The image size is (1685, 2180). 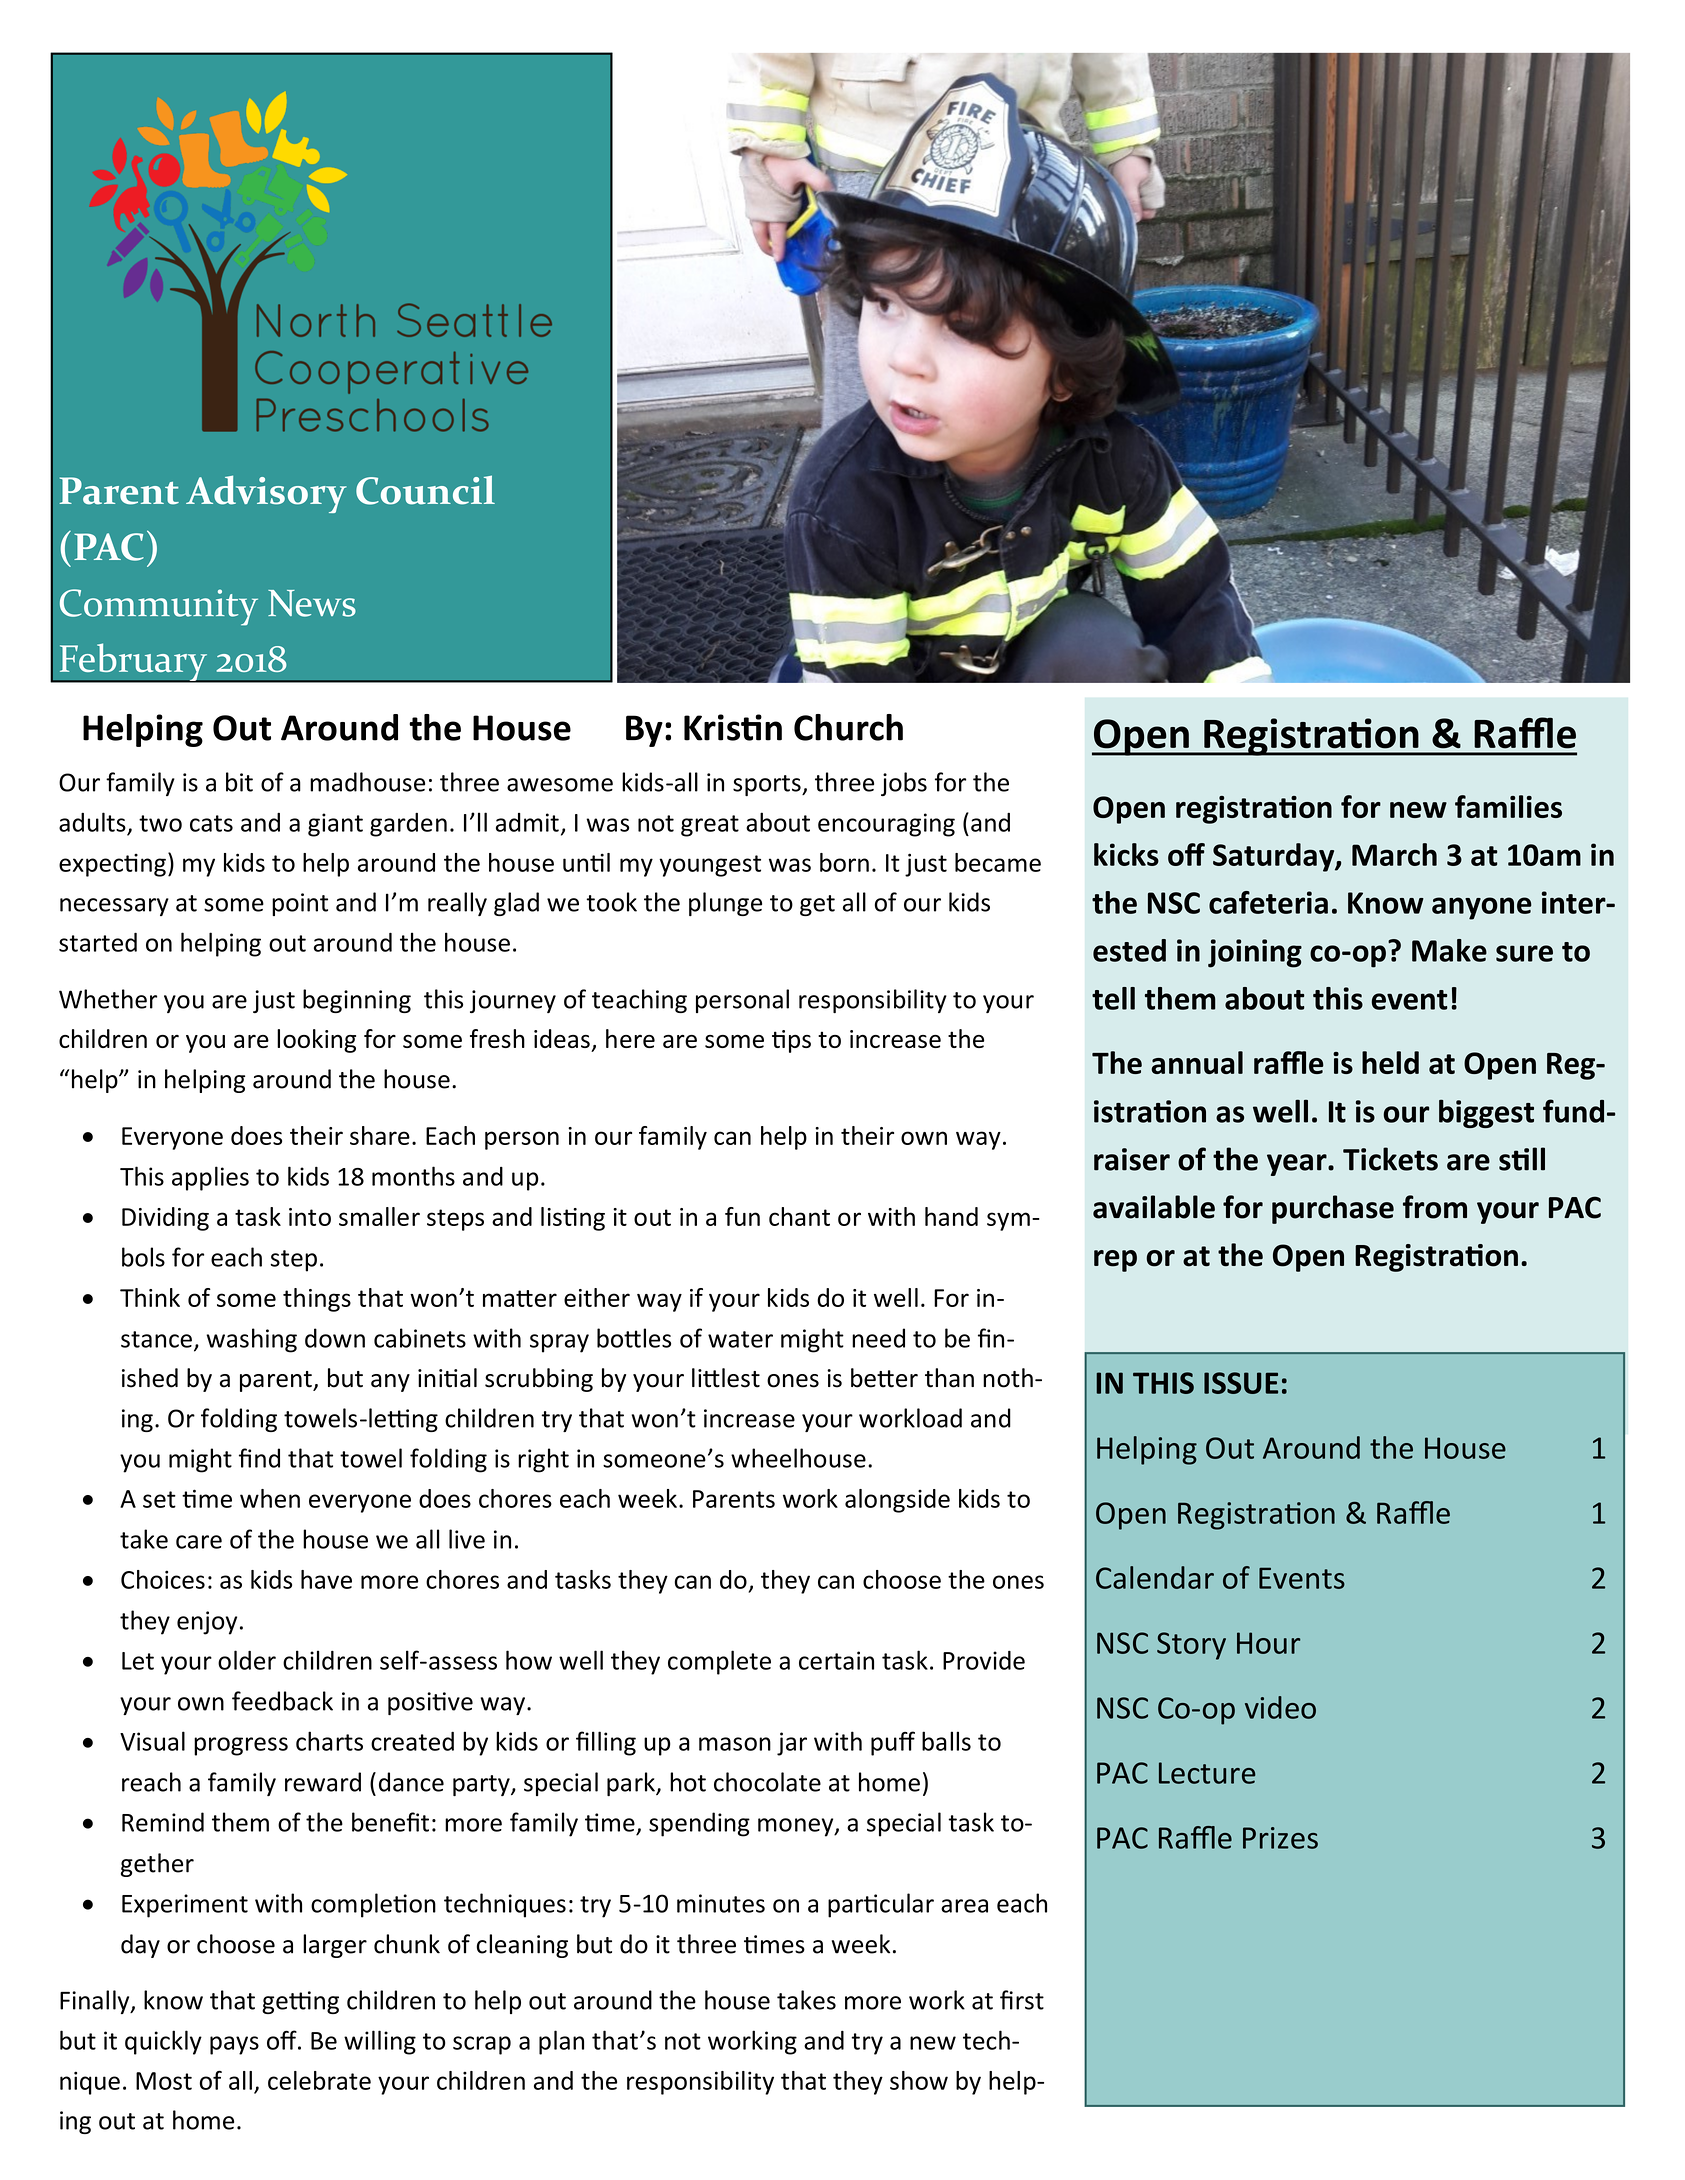 What do you see at coordinates (317, 1300) in the page?
I see `things` at bounding box center [317, 1300].
